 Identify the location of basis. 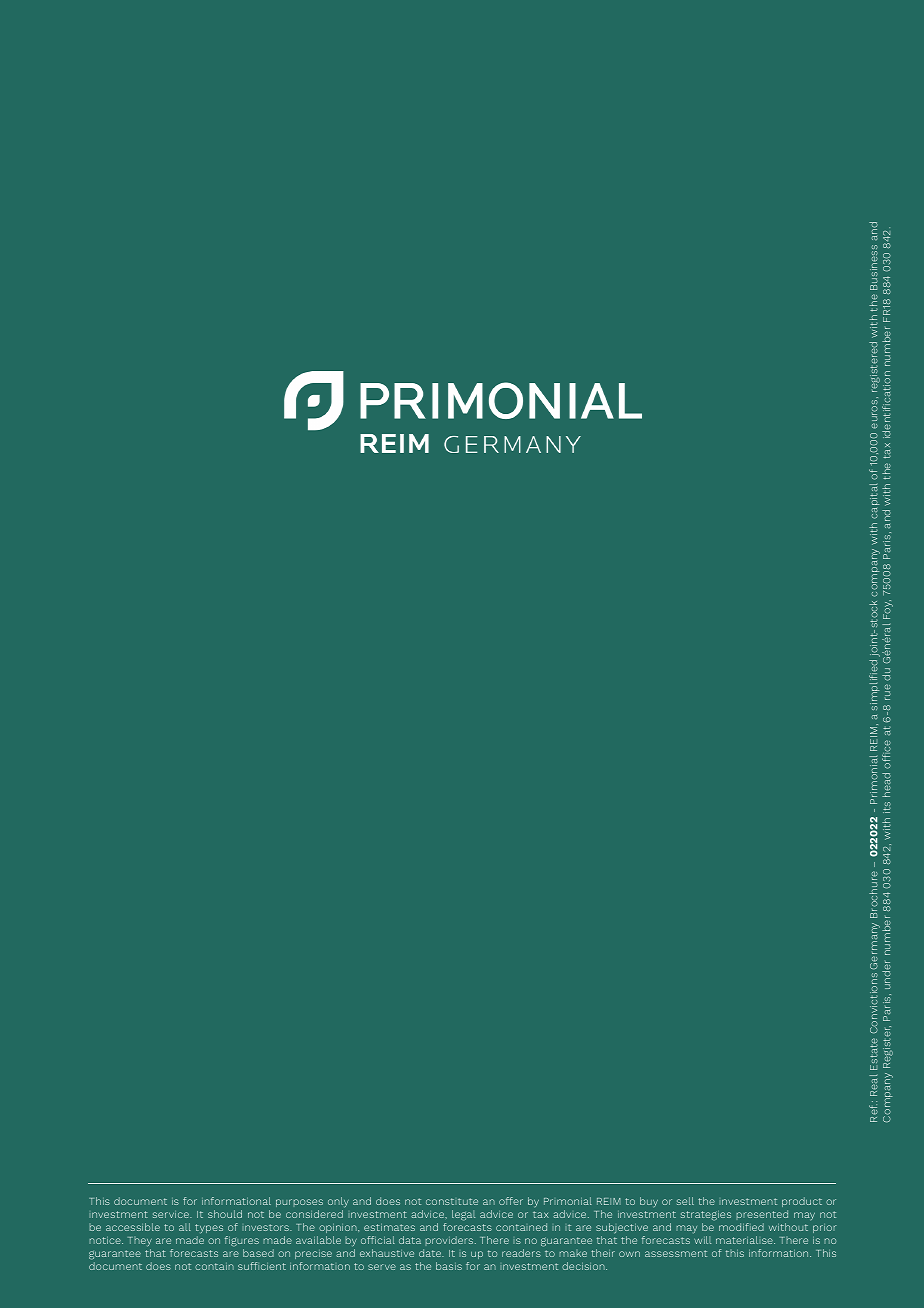
(449, 1266).
